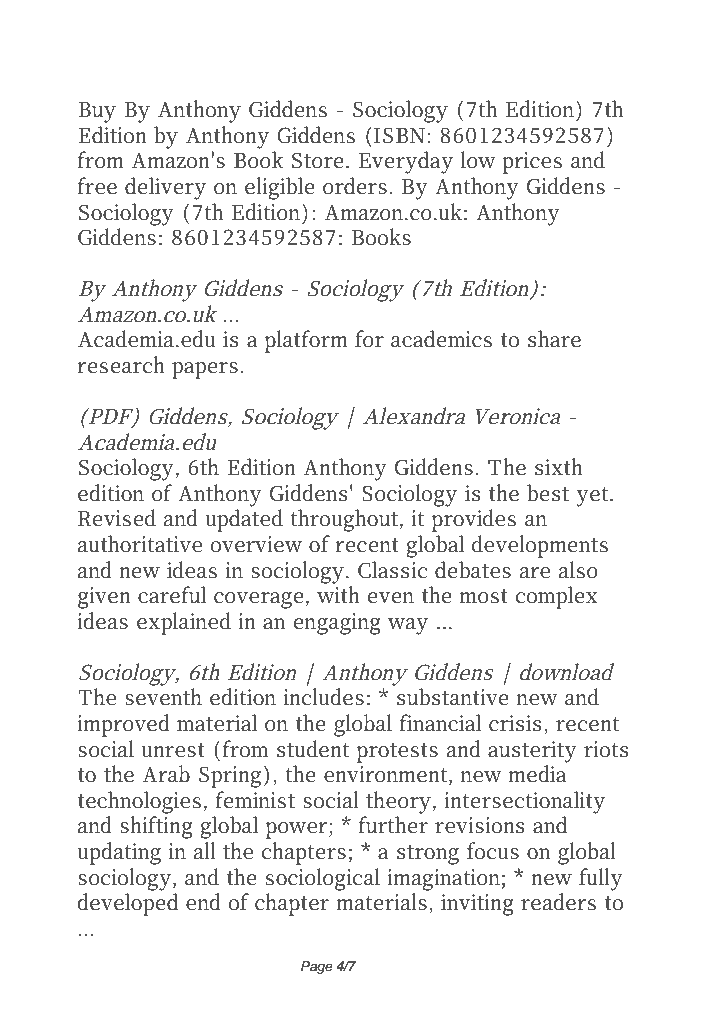  What do you see at coordinates (128, 904) in the image?
I see `developed` at bounding box center [128, 904].
